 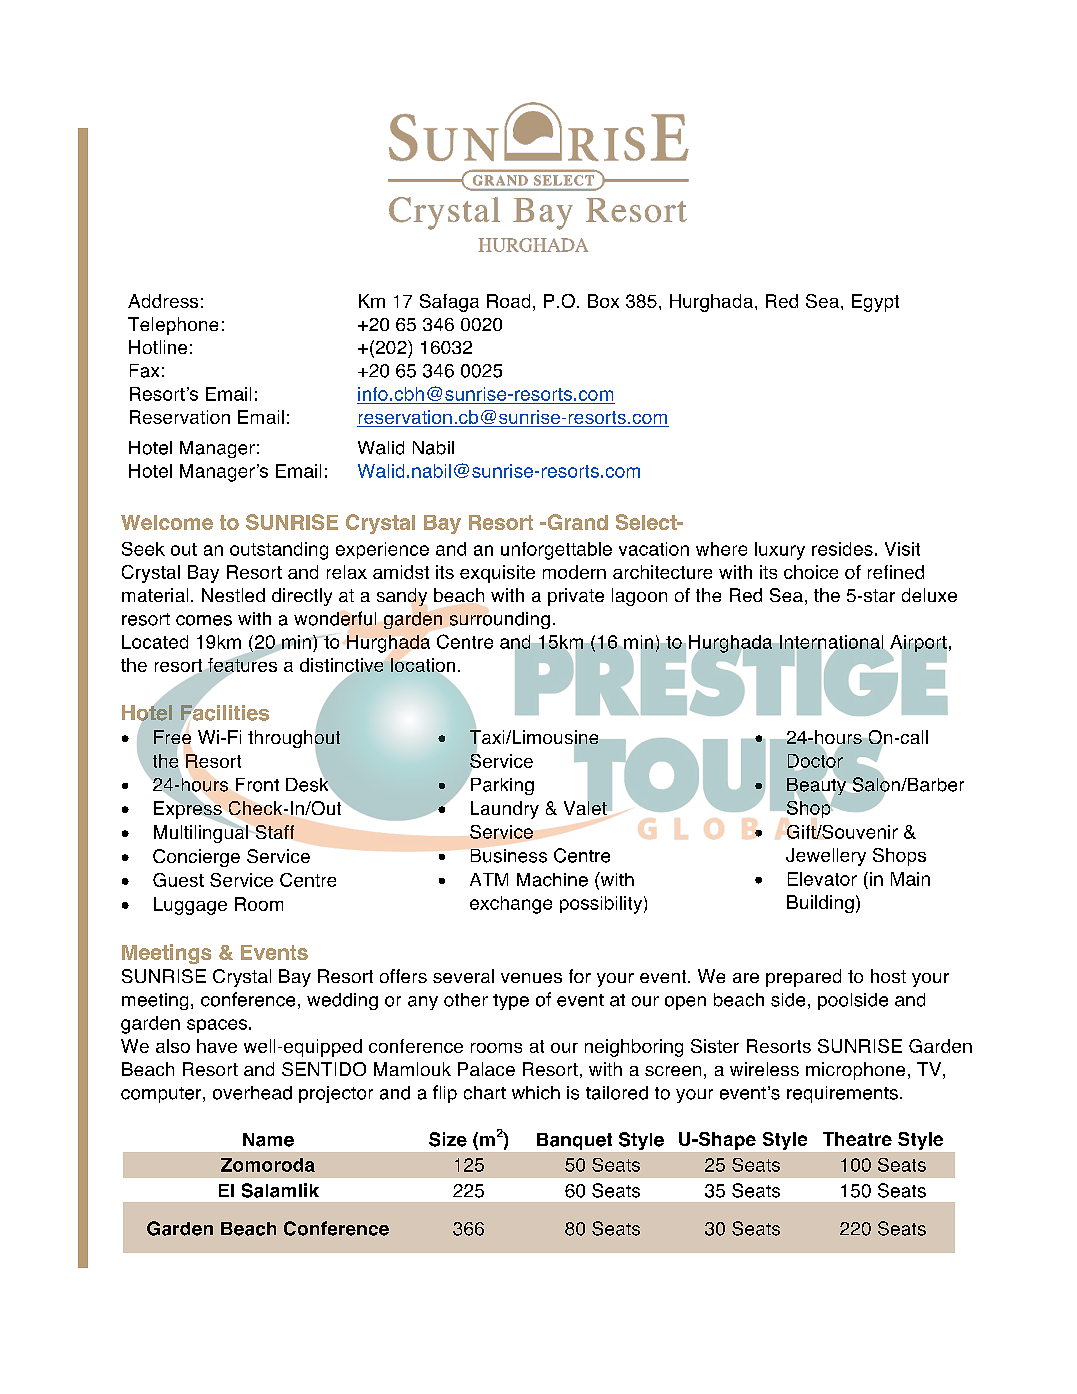 What do you see at coordinates (257, 785) in the image?
I see `Front` at bounding box center [257, 785].
